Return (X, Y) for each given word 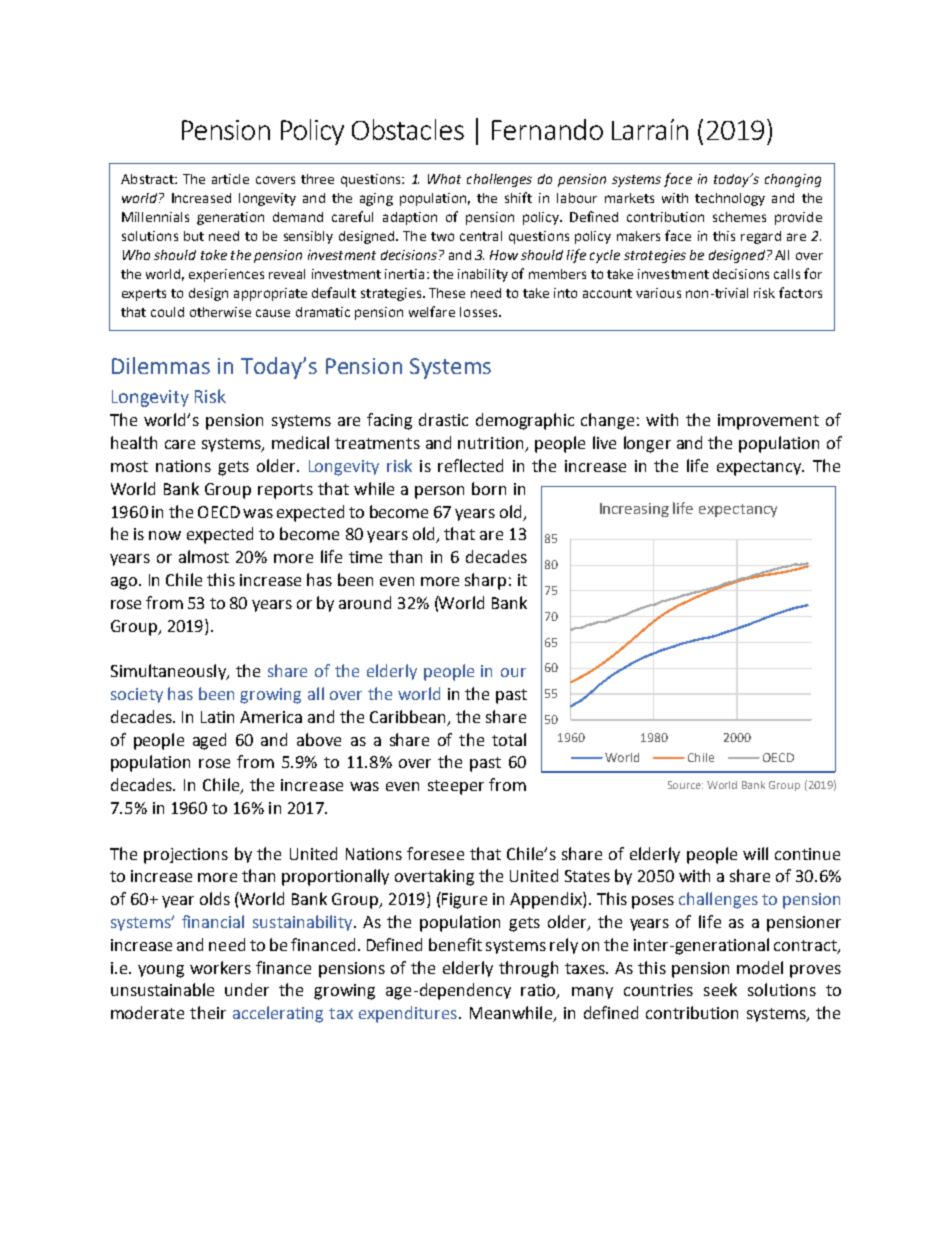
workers (220, 967)
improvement (768, 422)
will (755, 853)
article (230, 179)
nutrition (492, 444)
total (509, 739)
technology (730, 199)
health (134, 442)
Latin (217, 717)
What (444, 179)
